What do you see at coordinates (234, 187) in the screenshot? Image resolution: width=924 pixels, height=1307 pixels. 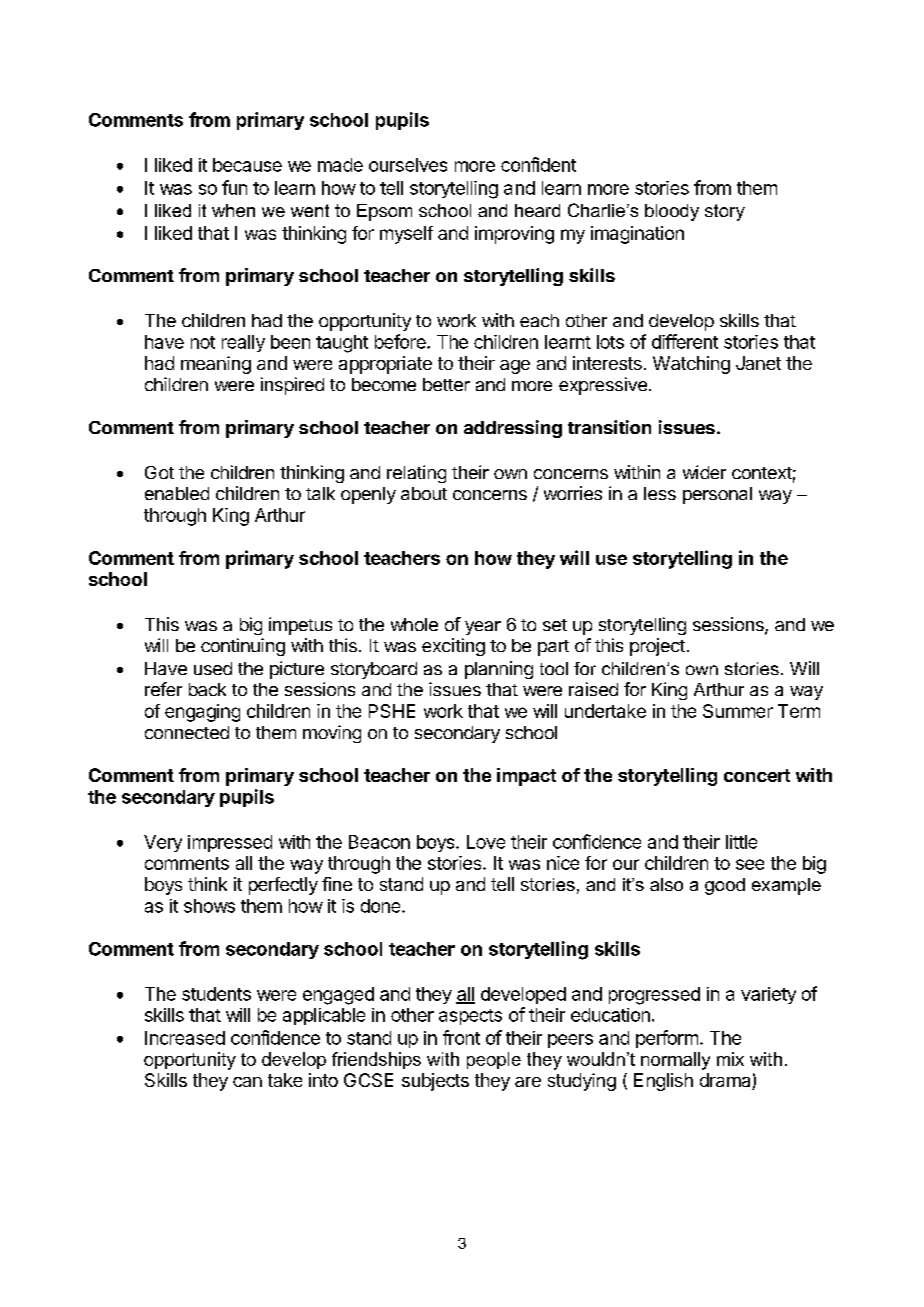 I see `fun` at bounding box center [234, 187].
